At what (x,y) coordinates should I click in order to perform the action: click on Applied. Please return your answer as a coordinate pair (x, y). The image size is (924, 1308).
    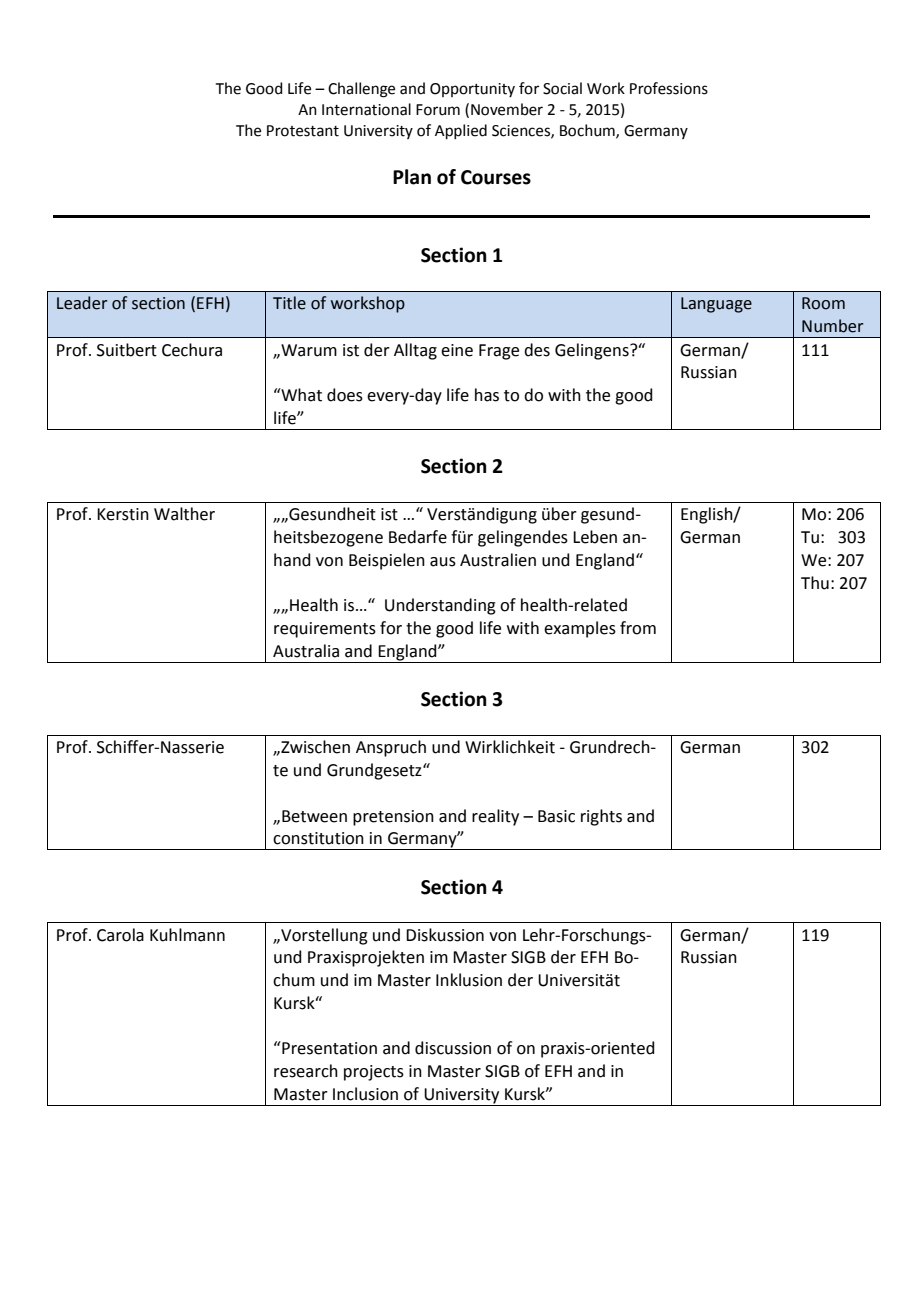
    Looking at the image, I should click on (461, 131).
